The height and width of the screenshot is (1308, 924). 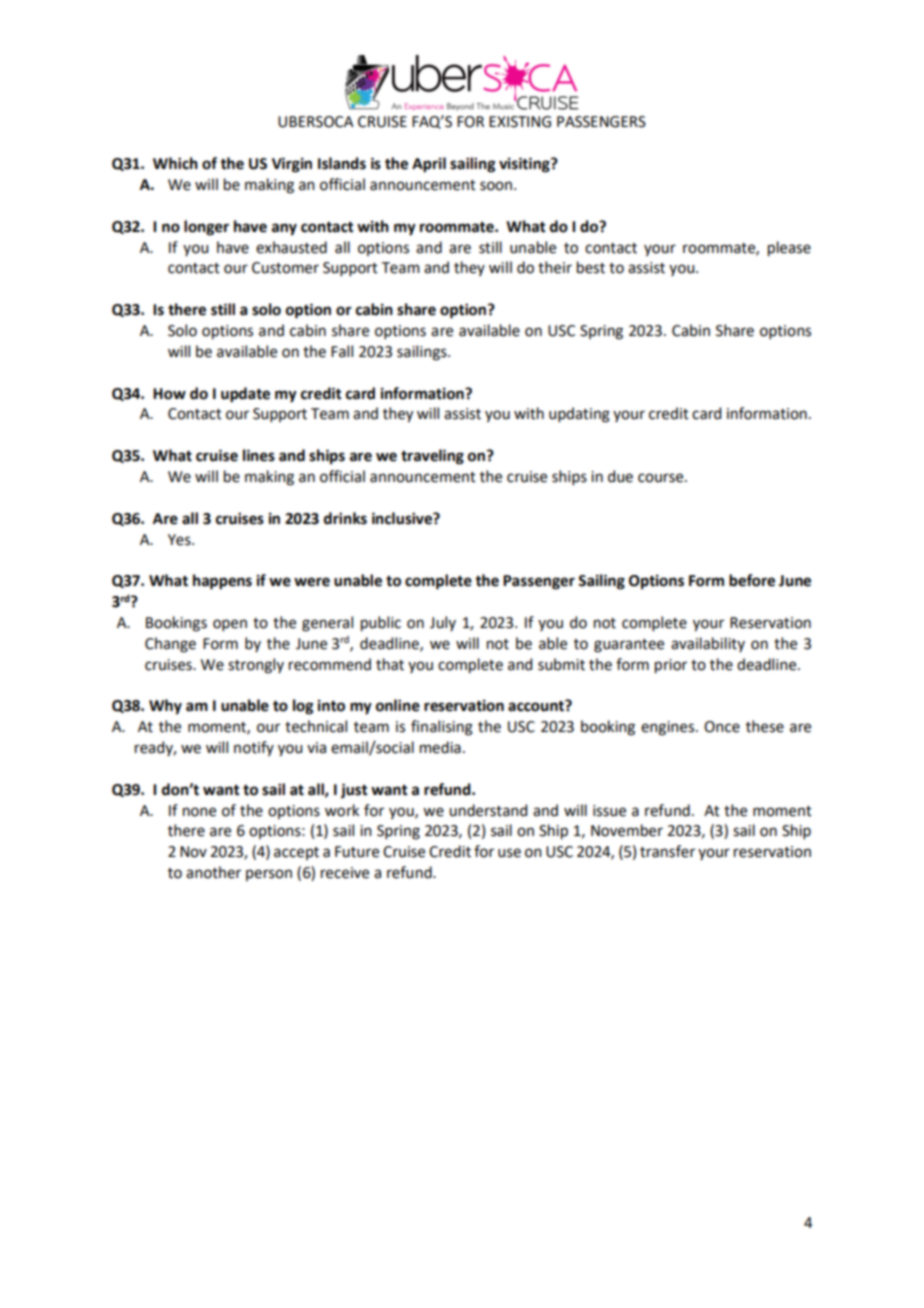 What do you see at coordinates (259, 455) in the screenshot?
I see `lines` at bounding box center [259, 455].
